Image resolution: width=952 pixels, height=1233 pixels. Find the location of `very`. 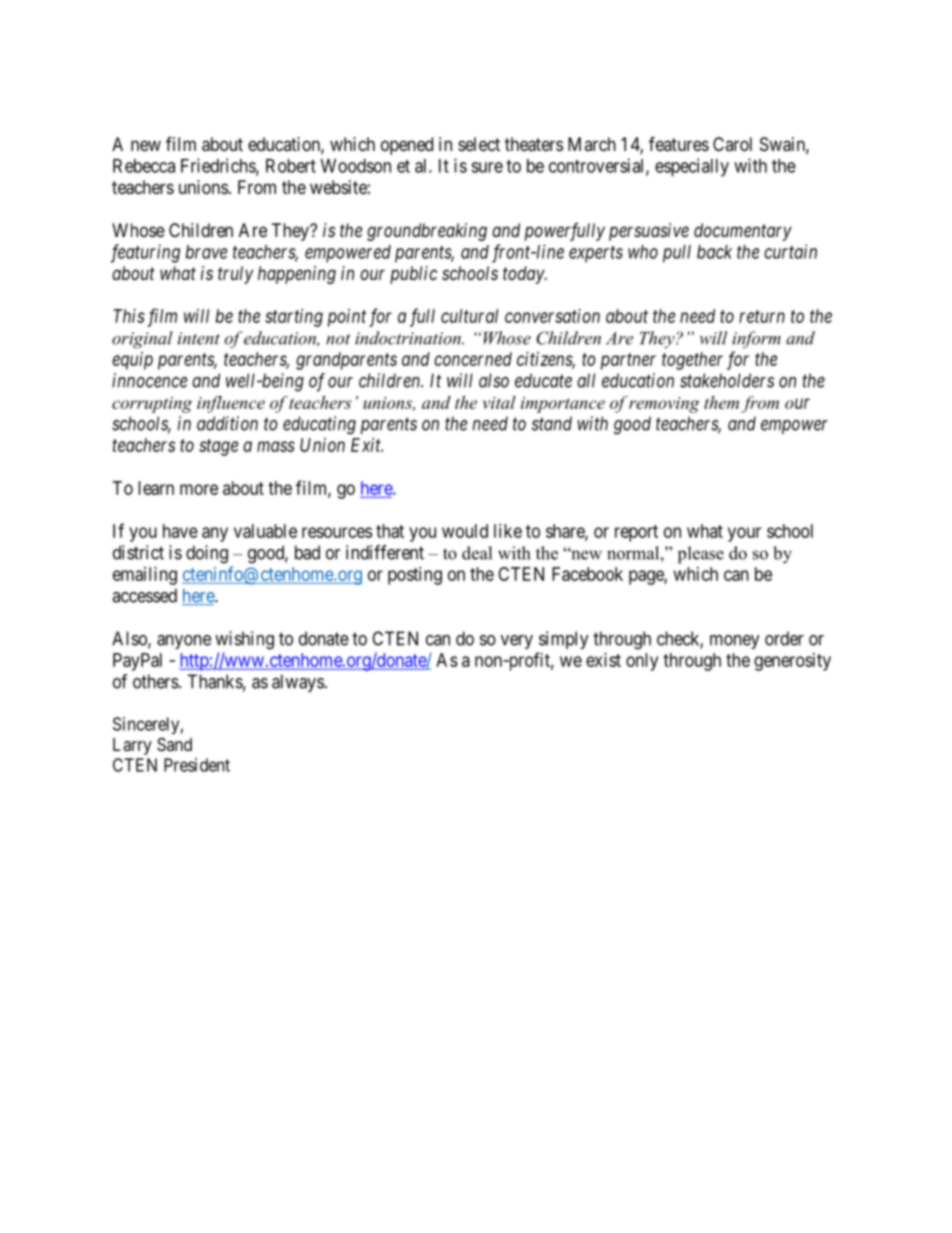

very is located at coordinates (517, 642).
